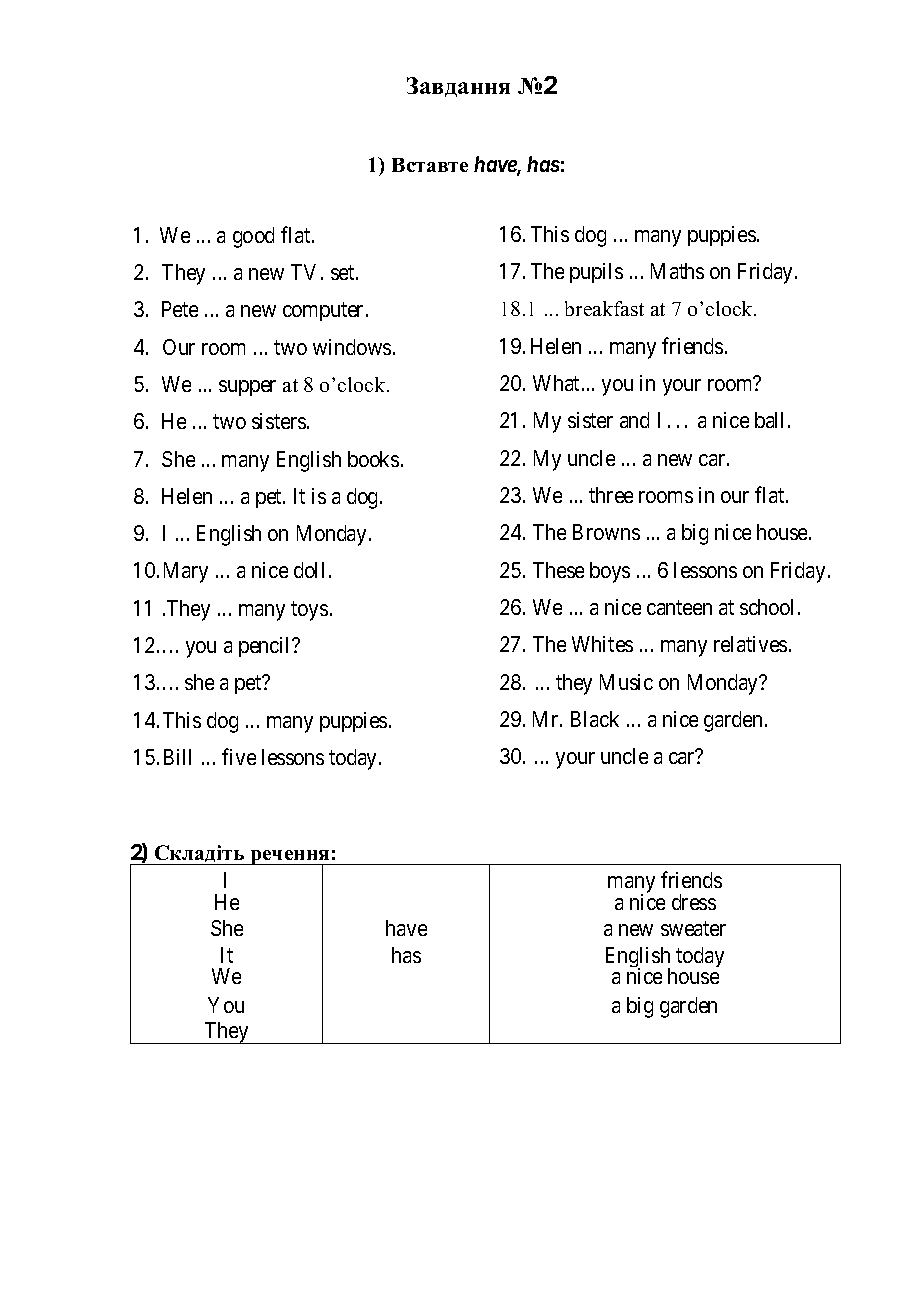  What do you see at coordinates (596, 273) in the page?
I see `pupils` at bounding box center [596, 273].
